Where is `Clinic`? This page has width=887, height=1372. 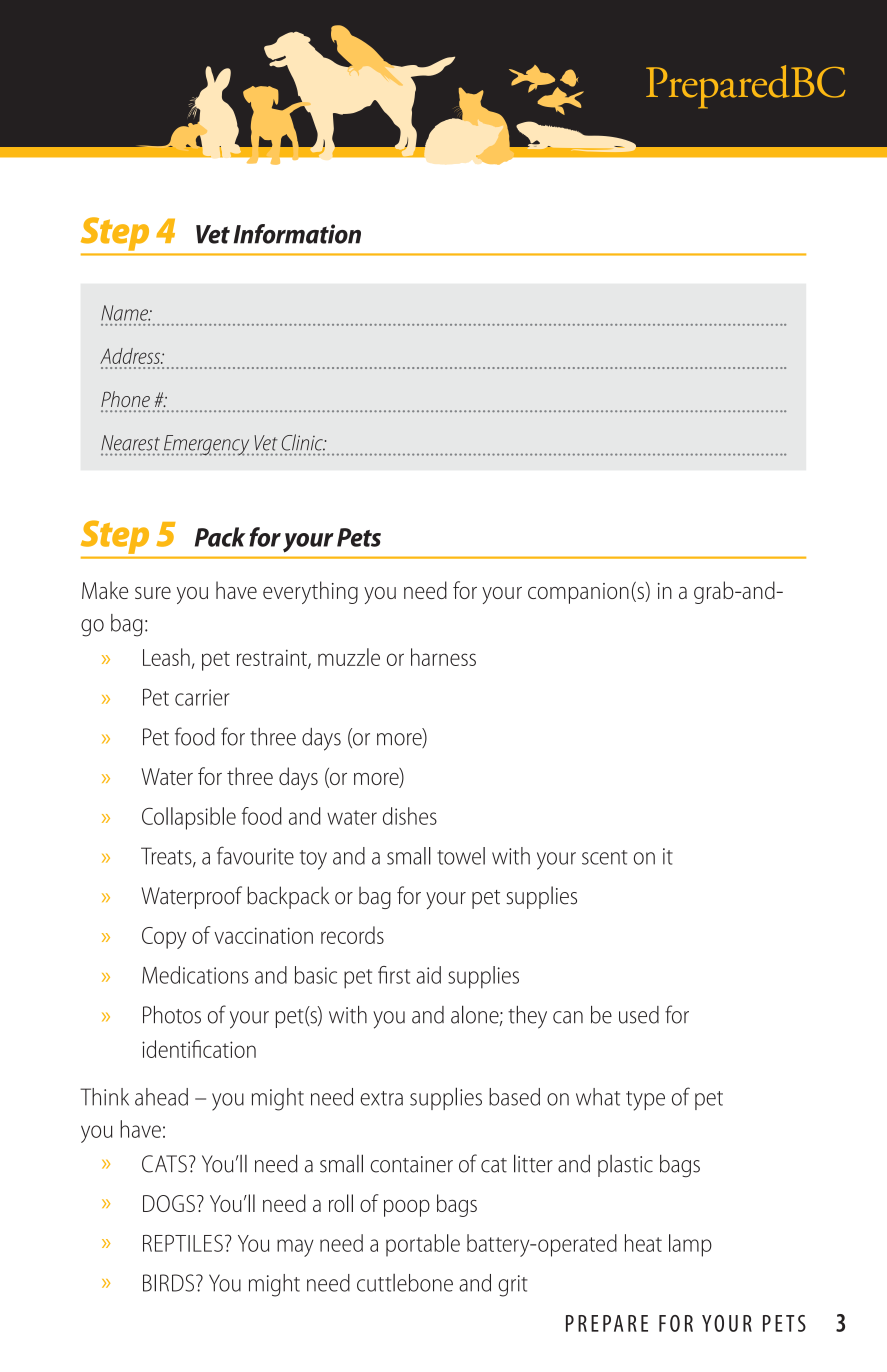 Clinic is located at coordinates (303, 442).
